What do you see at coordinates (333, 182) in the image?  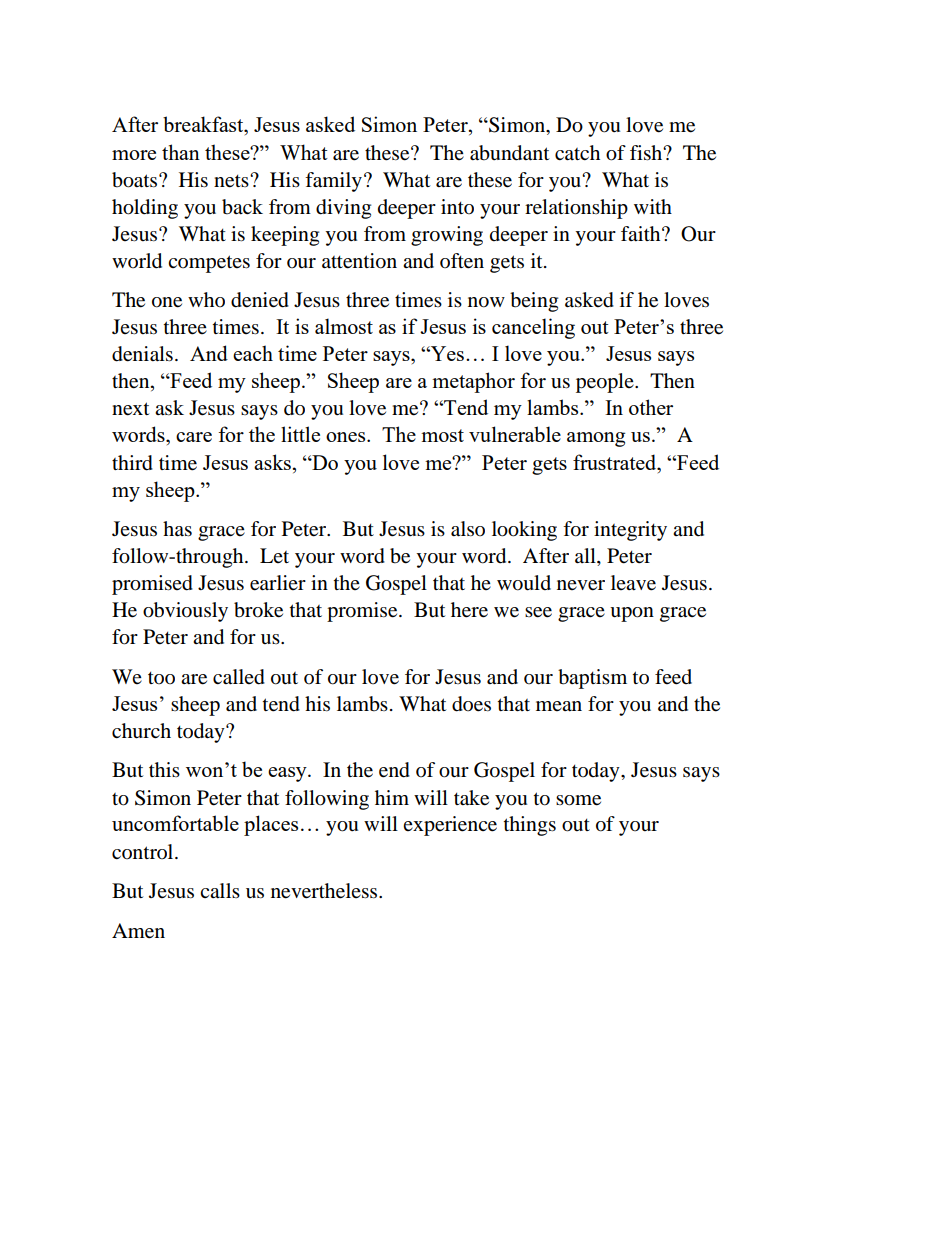 I see `family` at bounding box center [333, 182].
